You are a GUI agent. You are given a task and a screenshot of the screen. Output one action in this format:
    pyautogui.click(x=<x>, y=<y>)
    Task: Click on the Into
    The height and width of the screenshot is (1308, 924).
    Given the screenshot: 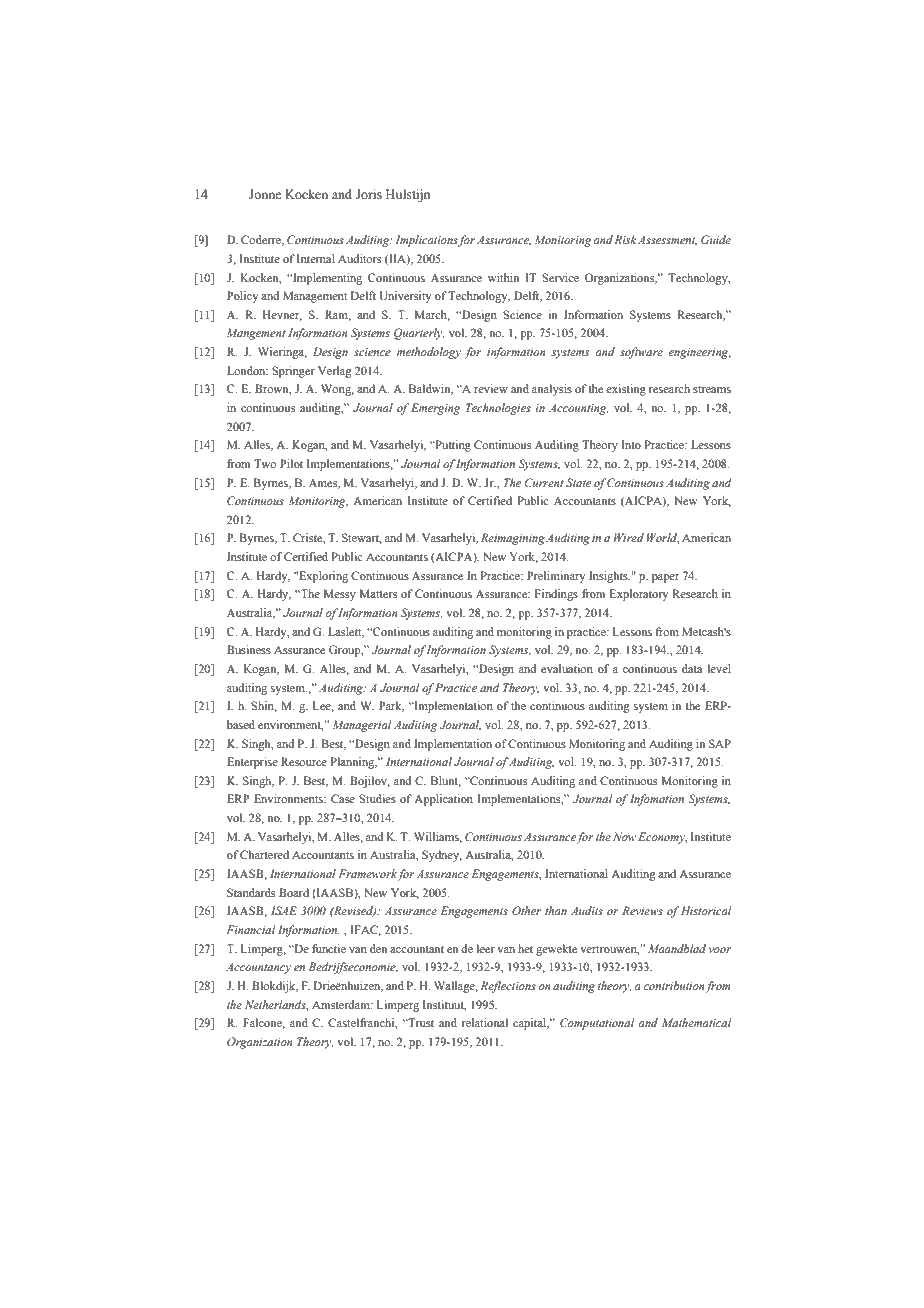 What is the action you would take?
    pyautogui.click(x=631, y=444)
